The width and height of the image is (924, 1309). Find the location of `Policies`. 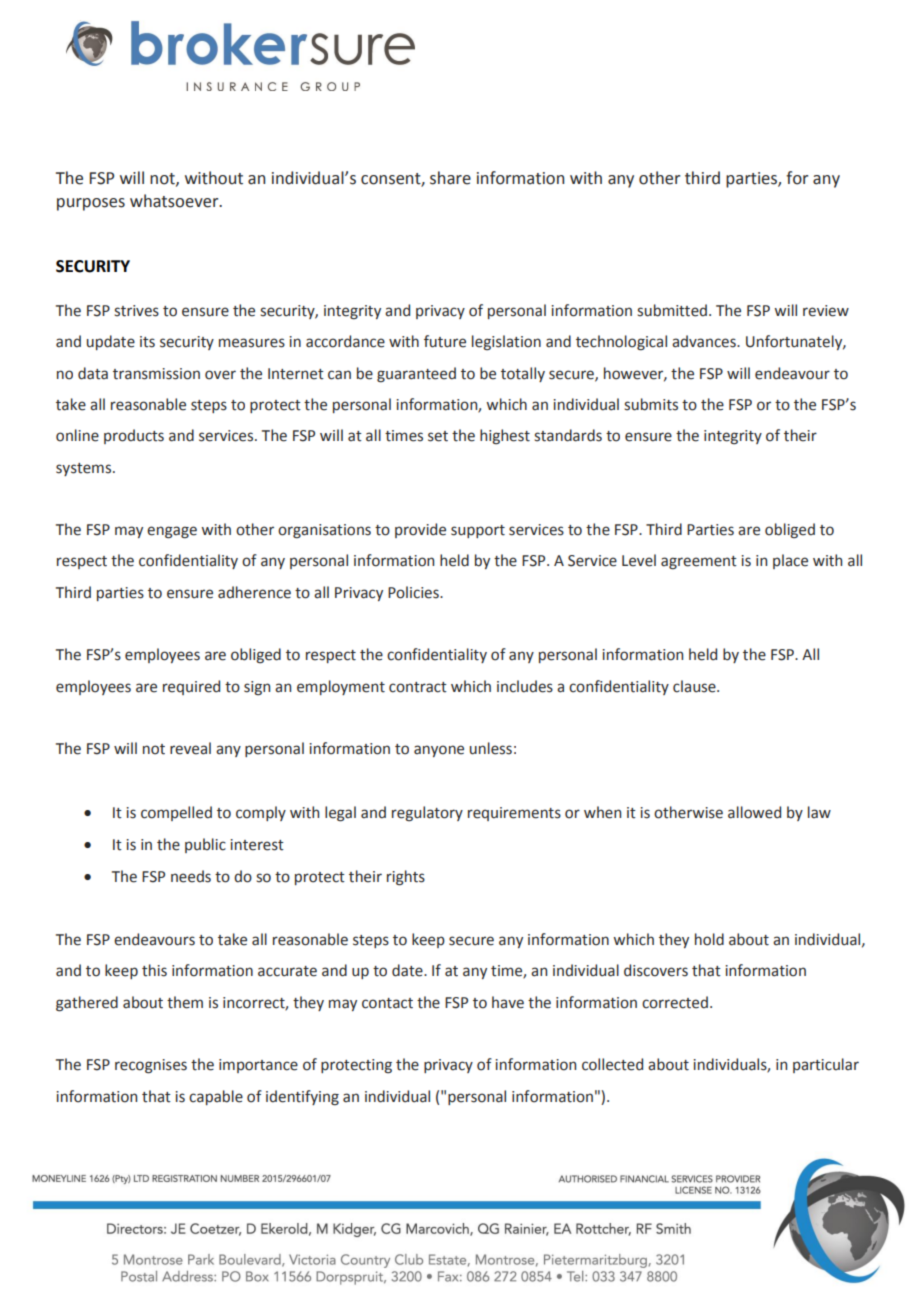

Policies is located at coordinates (414, 592).
